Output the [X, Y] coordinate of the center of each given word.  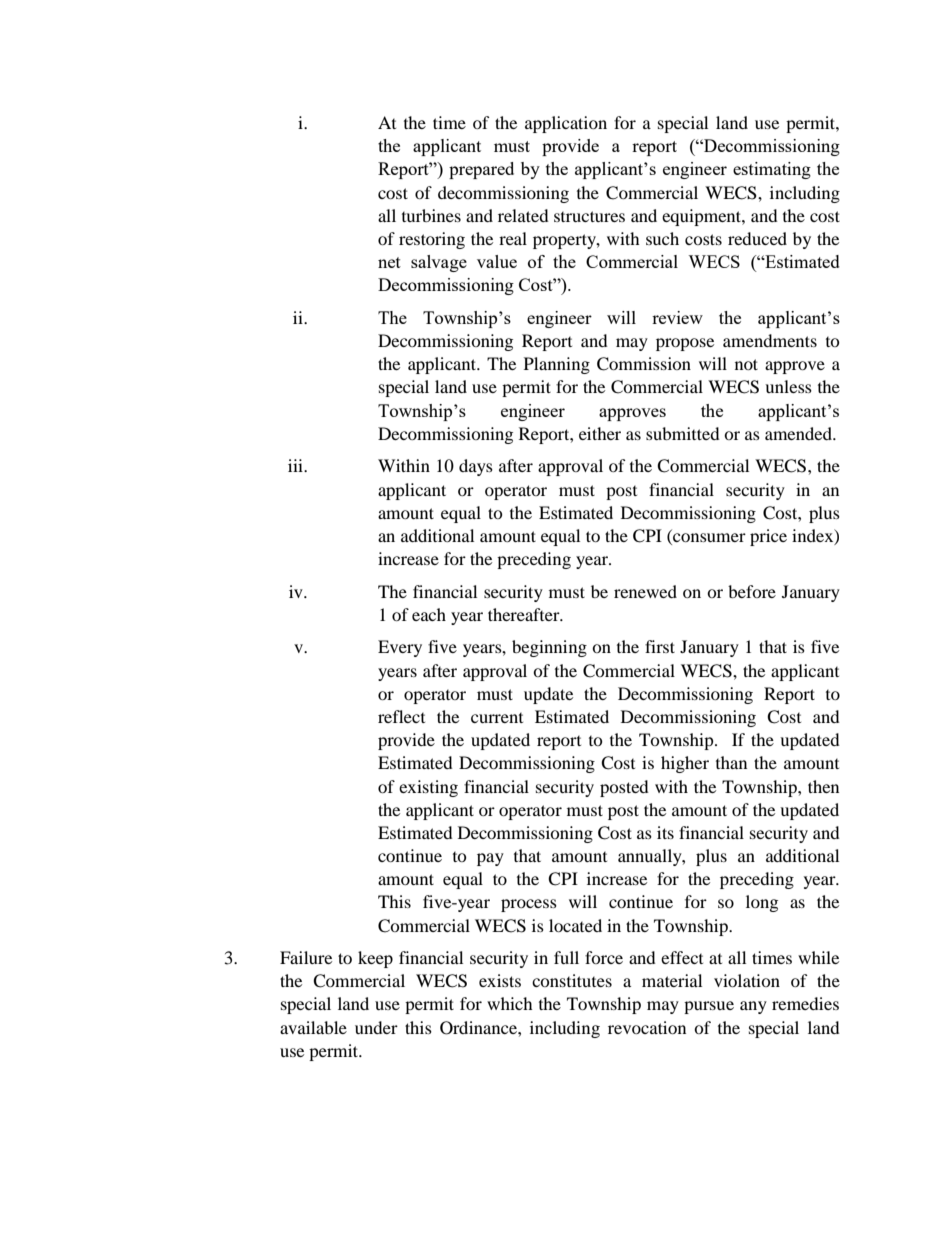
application [566, 124]
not [746, 364]
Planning [557, 365]
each [429, 614]
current [497, 718]
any [753, 1007]
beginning [549, 648]
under [376, 1027]
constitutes [572, 980]
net [389, 262]
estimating [772, 170]
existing [428, 788]
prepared [481, 170]
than [731, 762]
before [752, 591]
